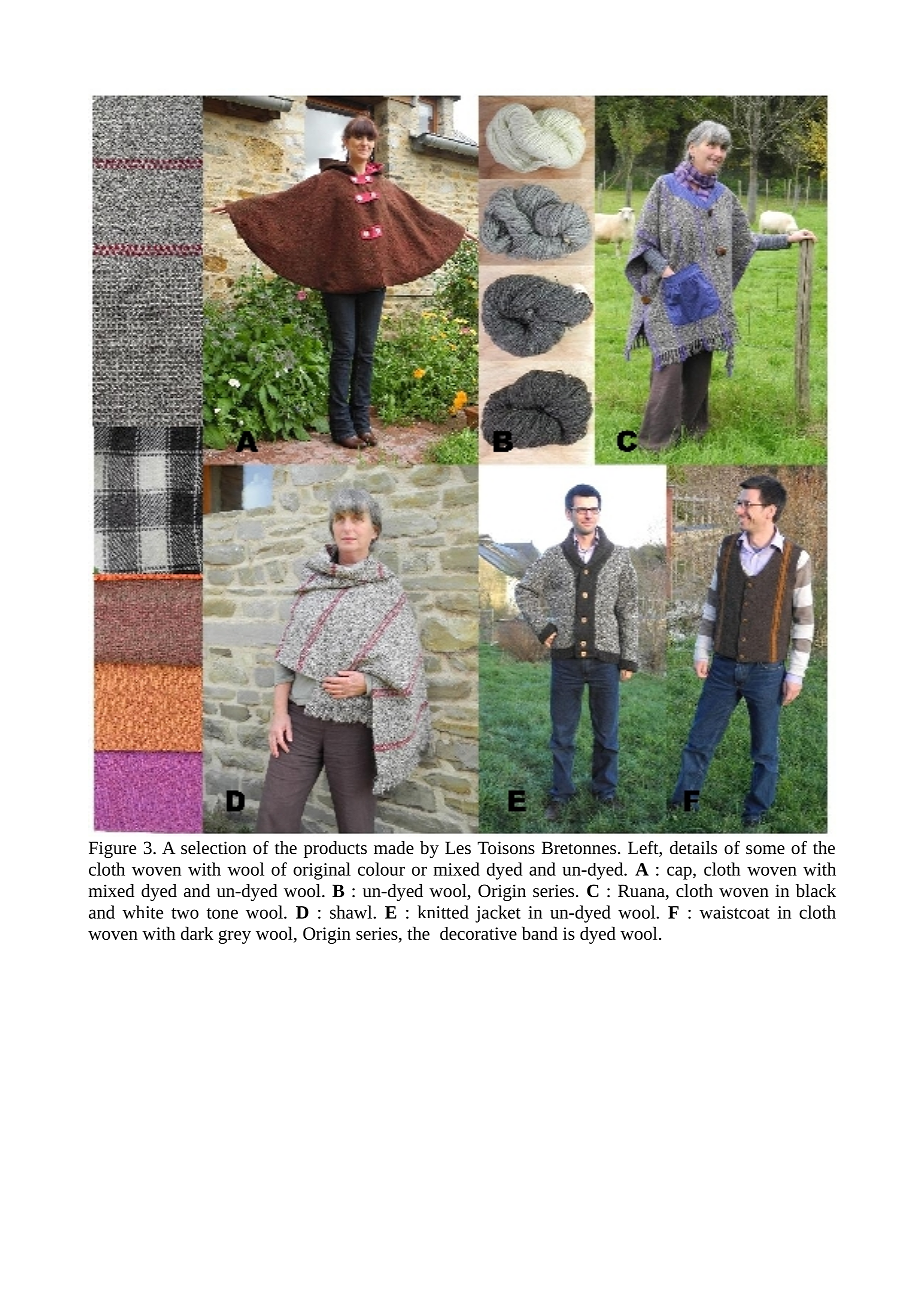  What do you see at coordinates (765, 849) in the document?
I see `some` at bounding box center [765, 849].
